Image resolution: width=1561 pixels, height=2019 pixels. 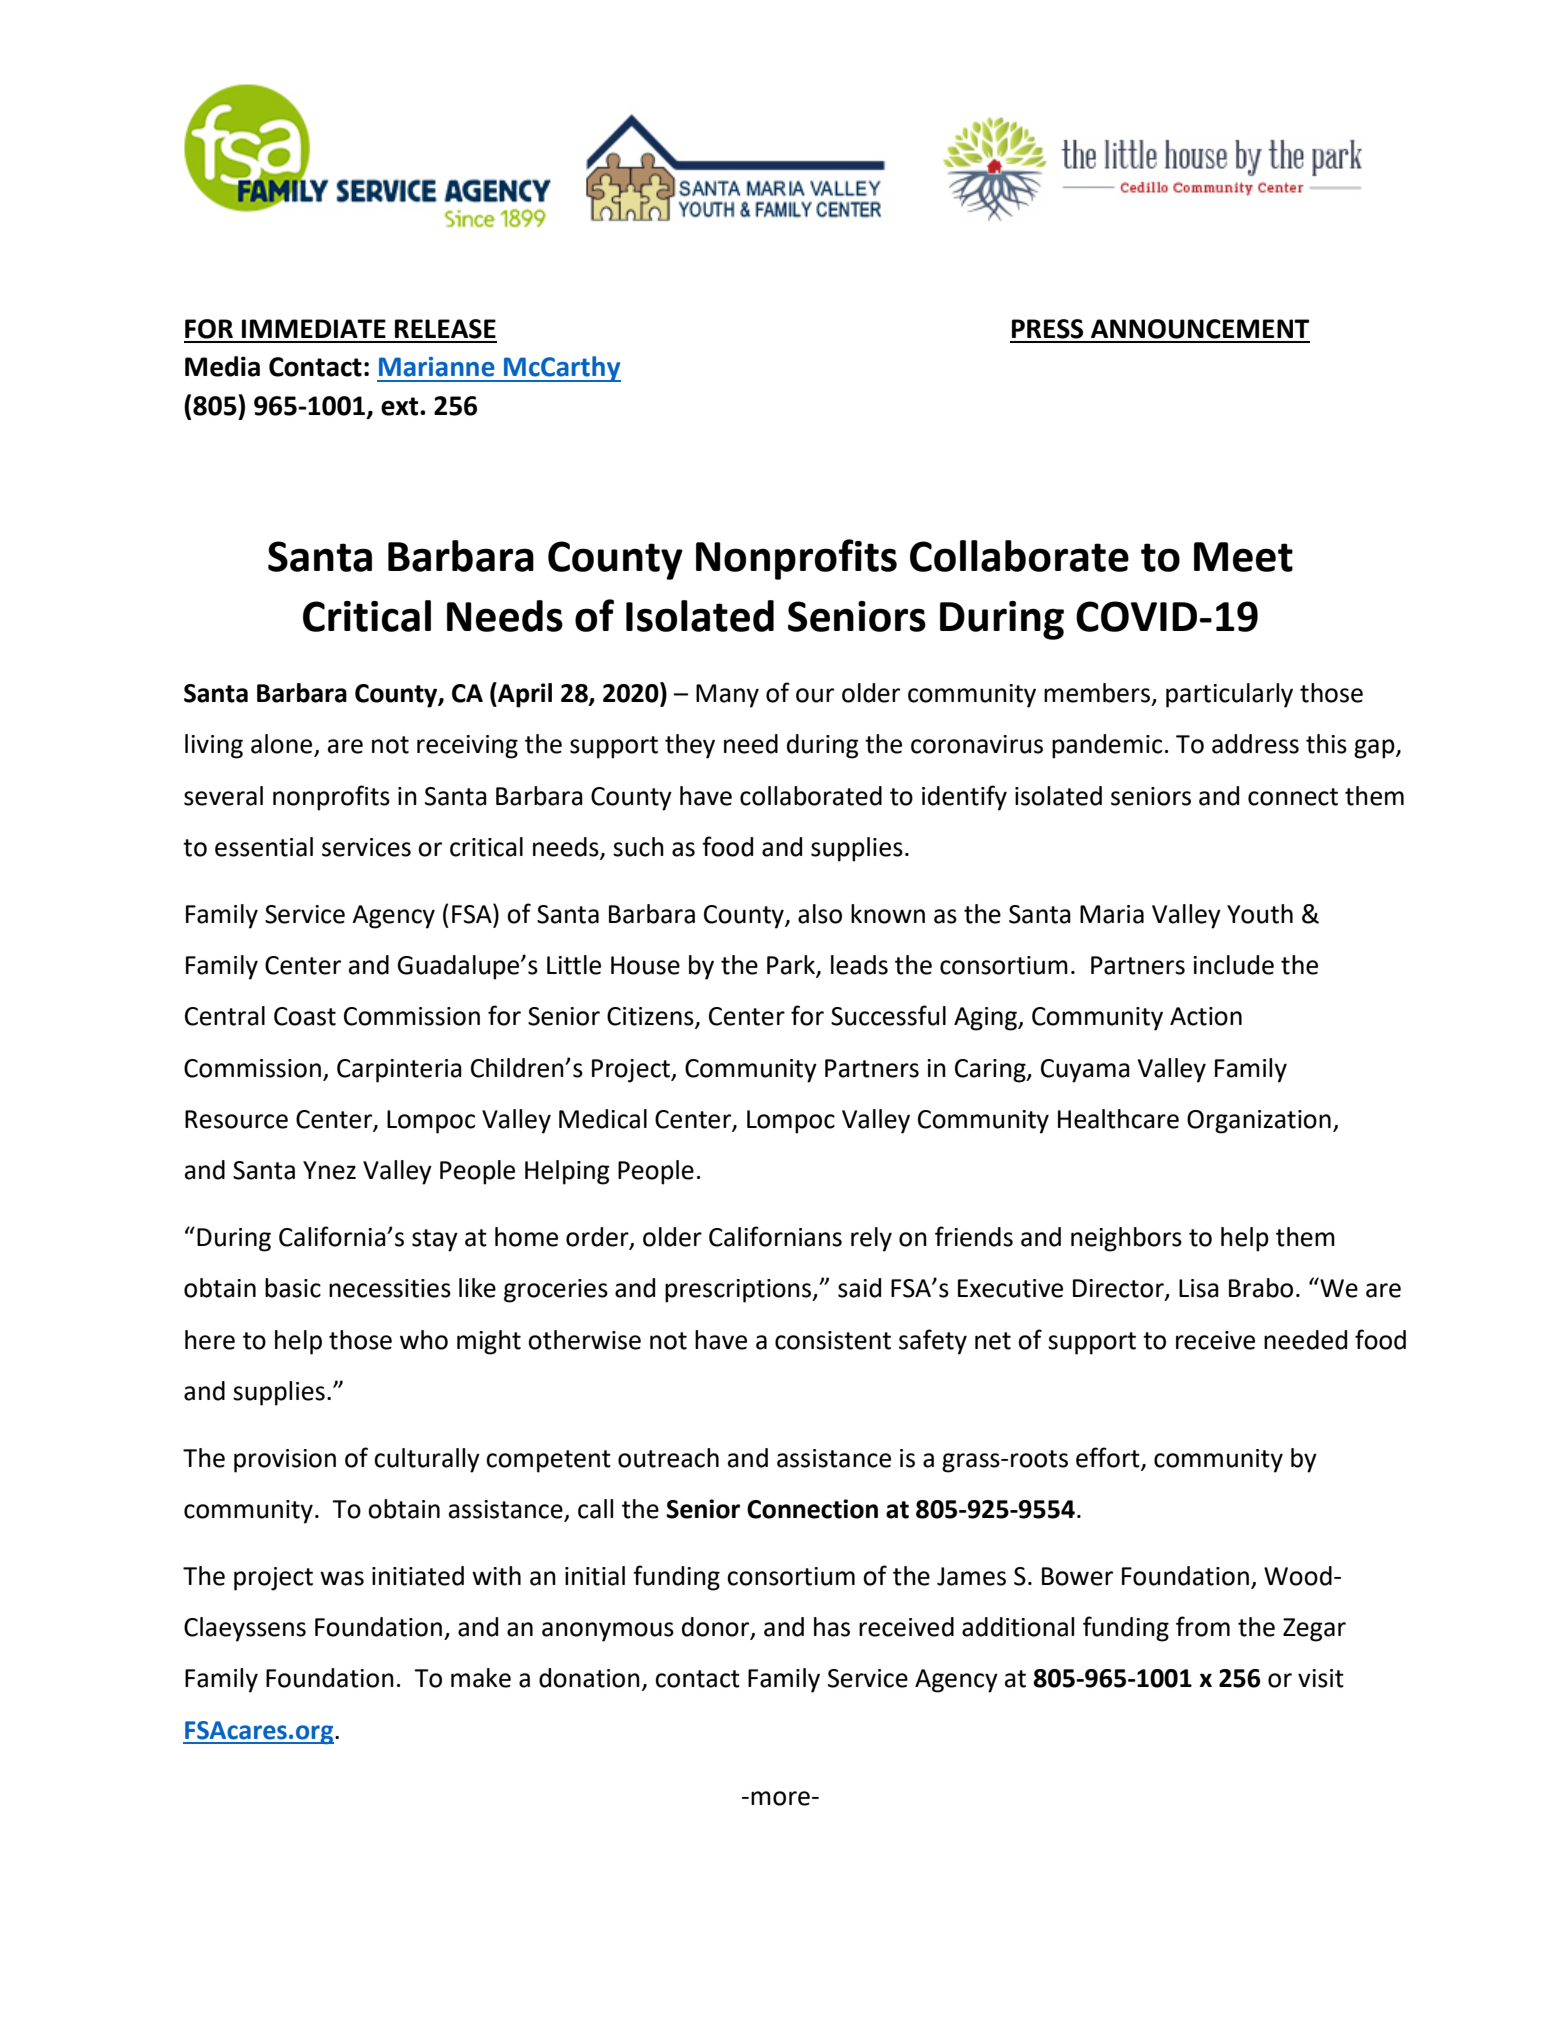 I want to click on Organization, so click(x=1259, y=1122).
